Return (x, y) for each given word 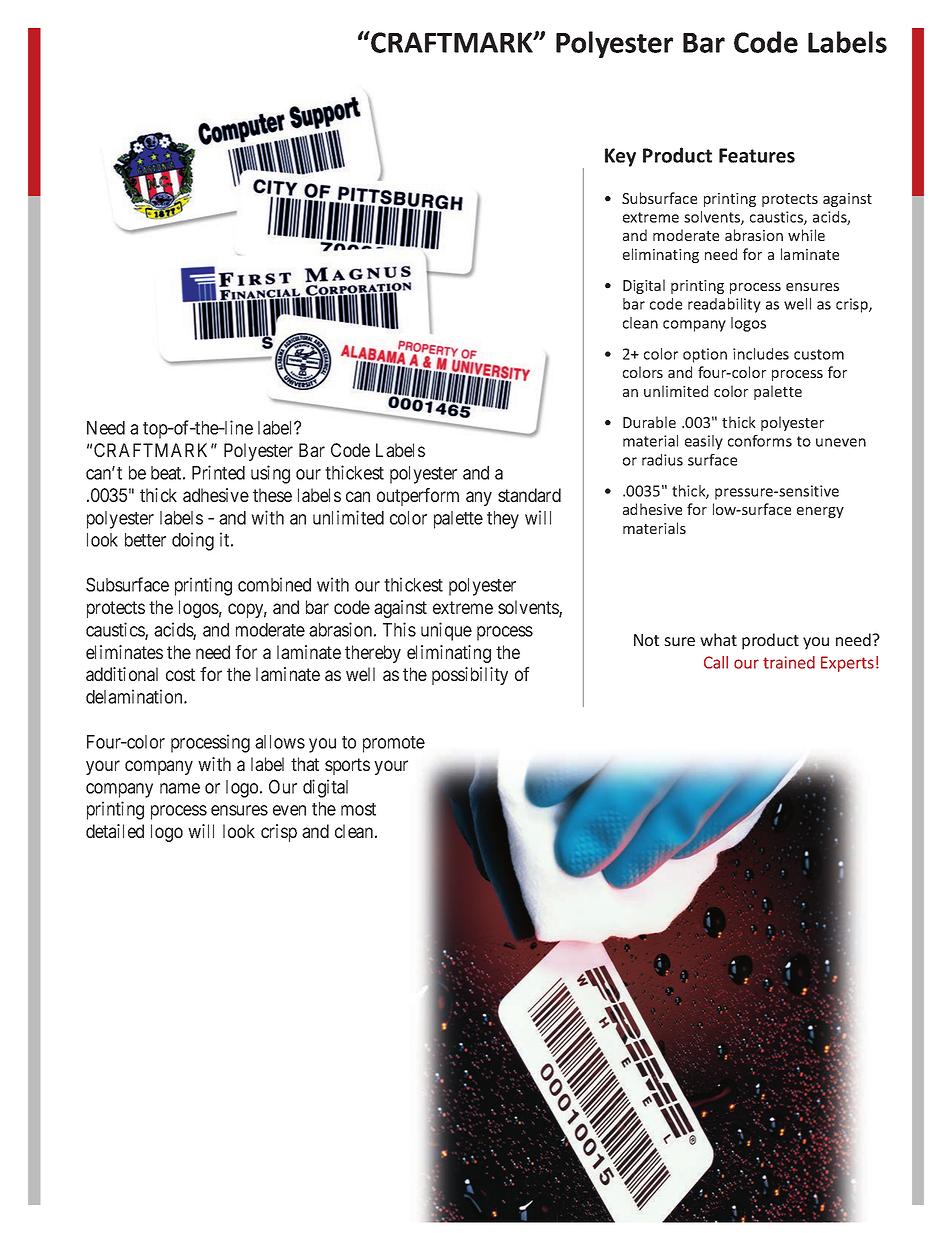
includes (761, 354)
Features (757, 155)
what (718, 639)
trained (789, 662)
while (806, 235)
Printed (218, 472)
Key (620, 157)
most (358, 809)
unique (446, 631)
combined (274, 584)
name (180, 788)
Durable (649, 422)
